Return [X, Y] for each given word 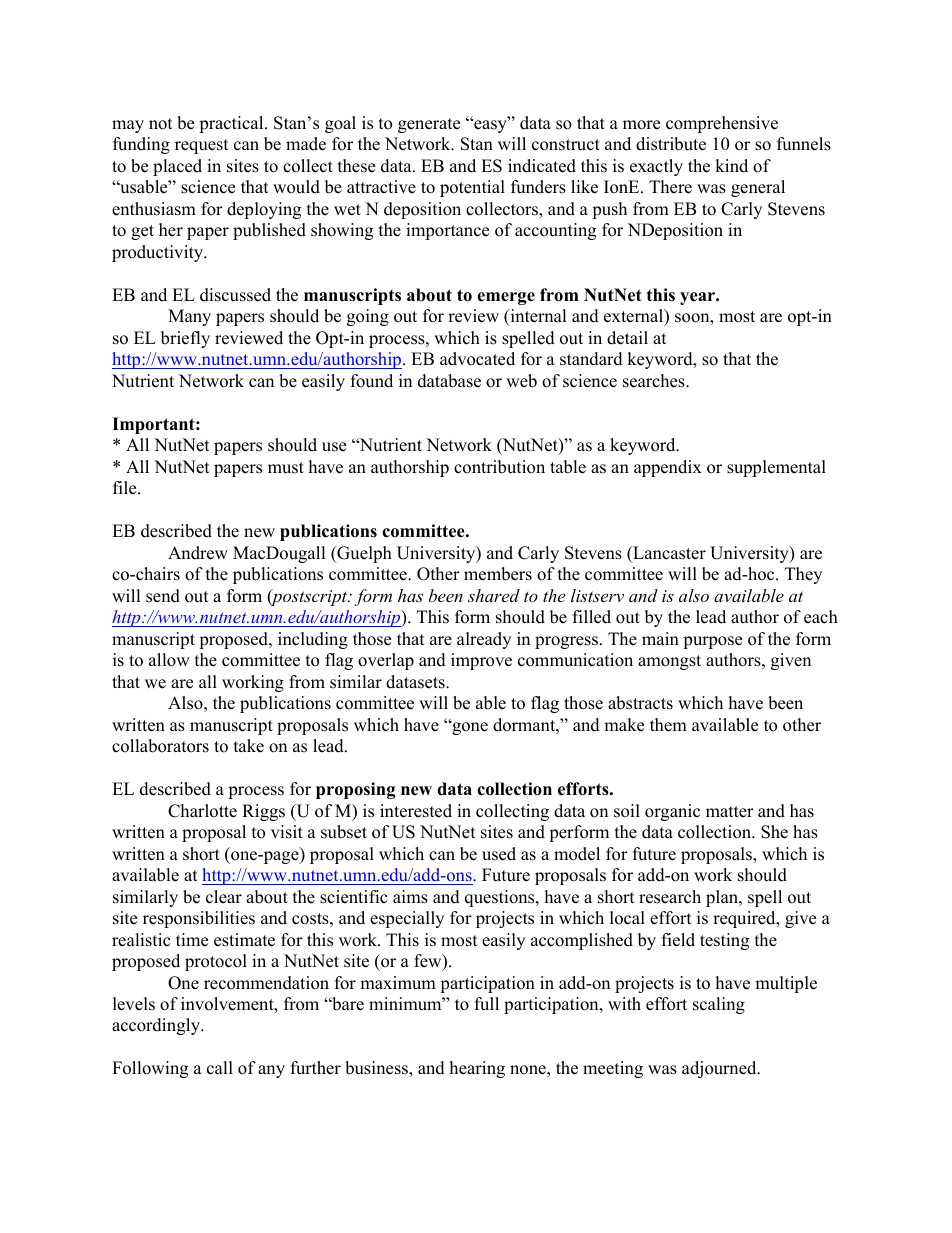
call [220, 1068]
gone [469, 728]
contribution [499, 467]
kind [731, 166]
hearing [477, 1069]
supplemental [776, 468]
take [249, 746]
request [202, 146]
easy [490, 126]
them [668, 725]
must [286, 468]
